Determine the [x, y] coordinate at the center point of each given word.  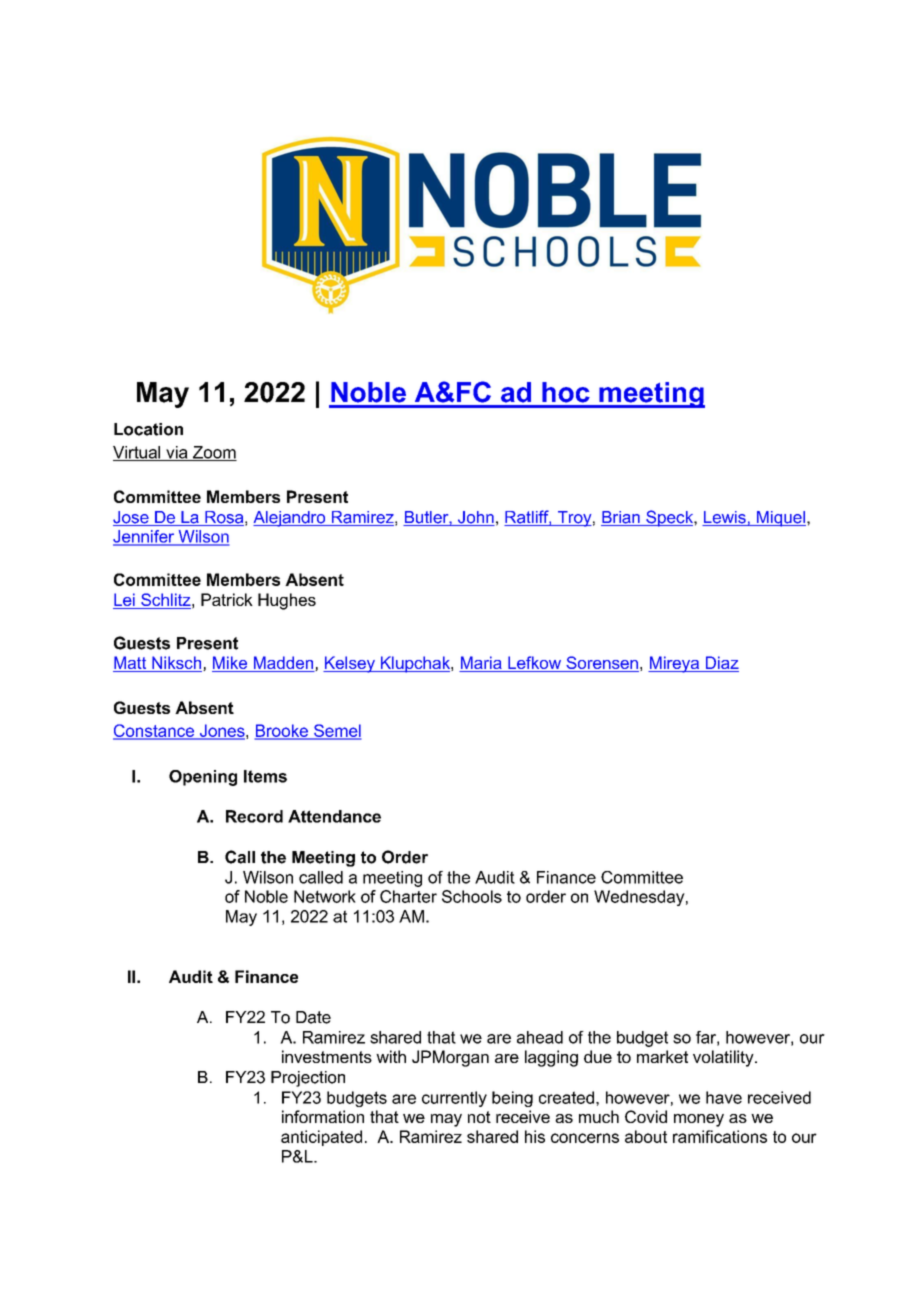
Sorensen [601, 664]
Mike [231, 664]
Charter [408, 896]
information [323, 1116]
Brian [621, 518]
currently [454, 1099]
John [475, 518]
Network [325, 896]
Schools [472, 896]
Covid [646, 1116]
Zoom [214, 453]
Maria [481, 664]
